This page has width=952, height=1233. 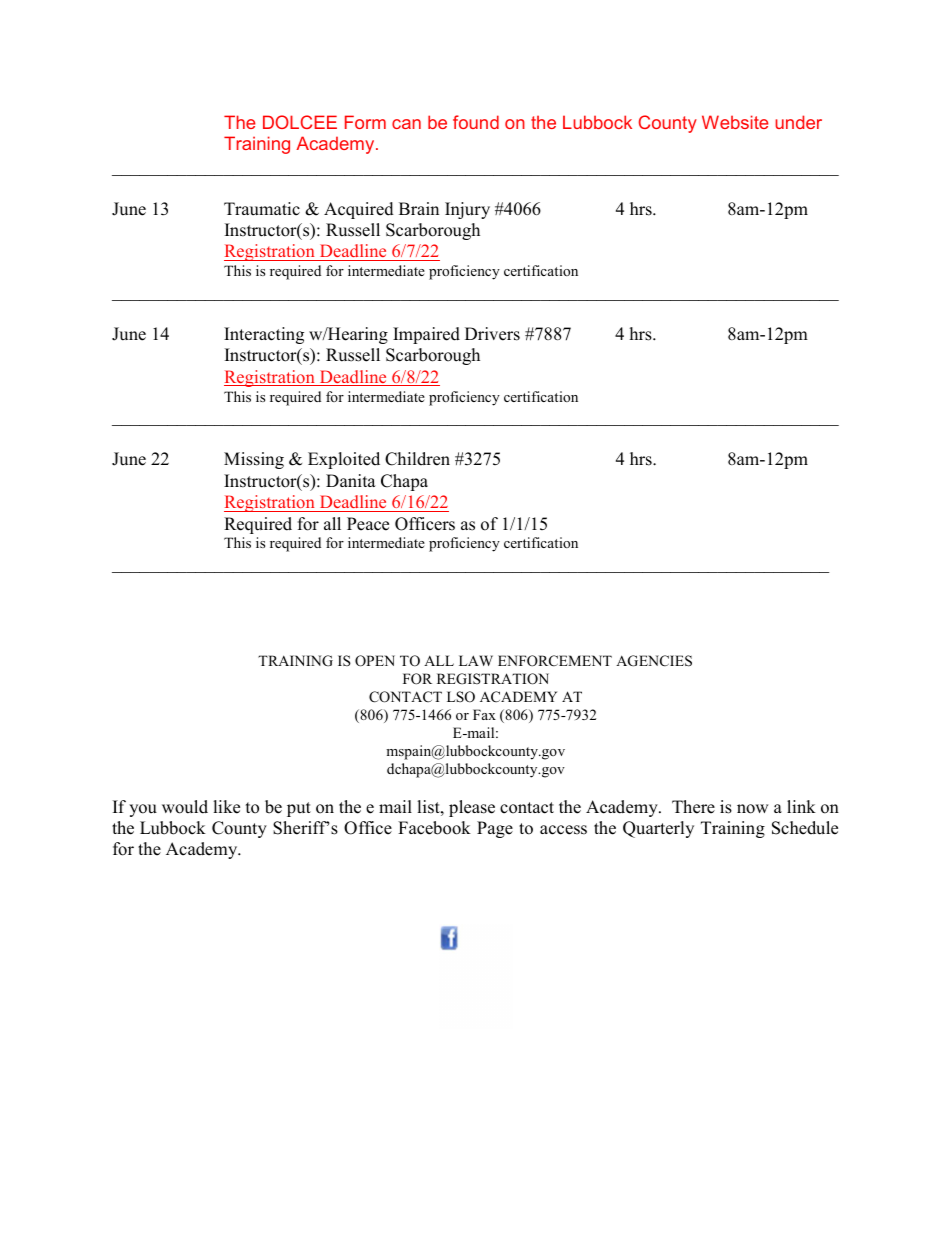 What do you see at coordinates (368, 524) in the page?
I see `Peace` at bounding box center [368, 524].
